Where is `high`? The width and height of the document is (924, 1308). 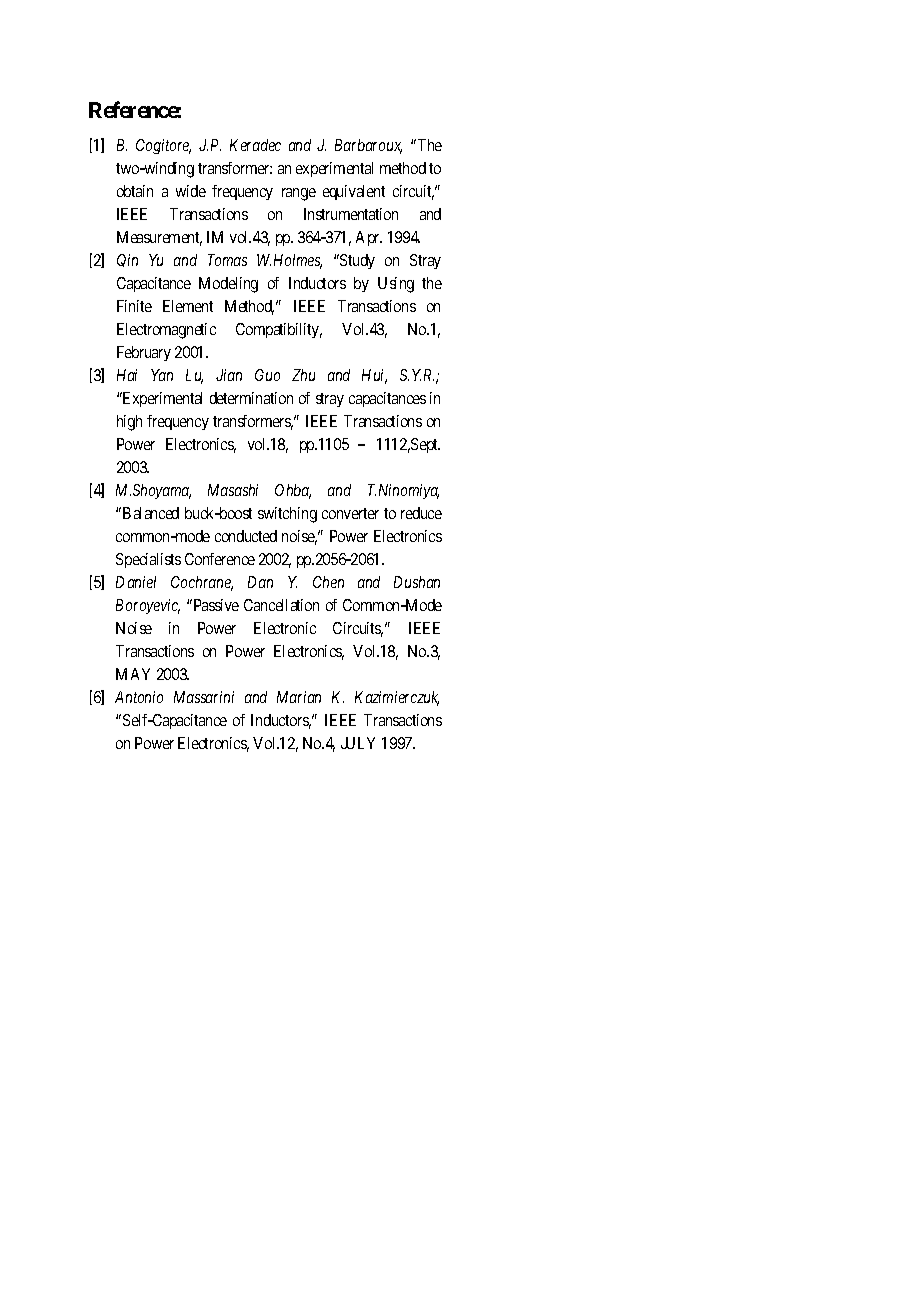
high is located at coordinates (129, 423).
